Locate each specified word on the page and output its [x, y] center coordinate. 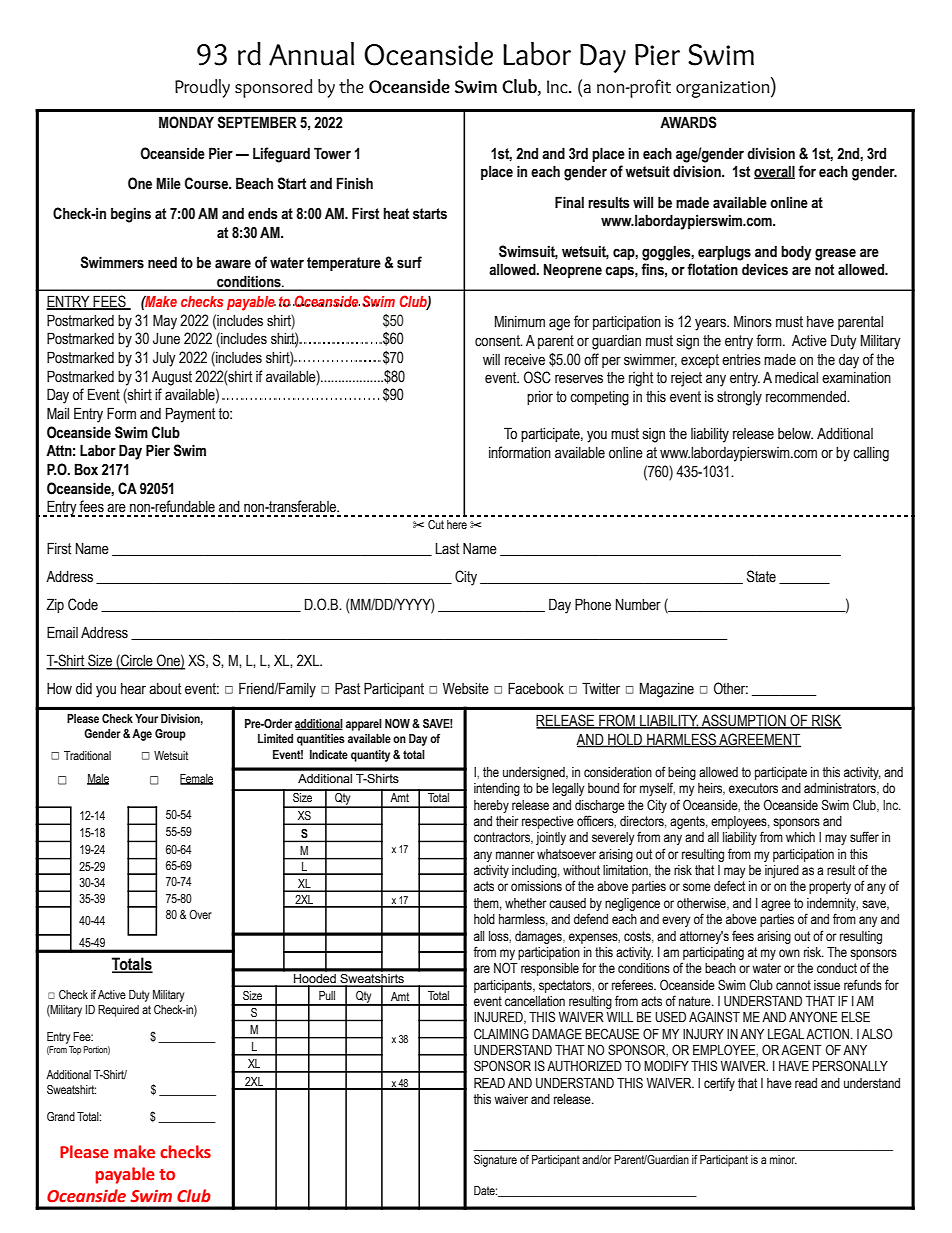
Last [447, 549]
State [761, 576]
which [800, 837]
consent [498, 341]
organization [724, 89]
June [166, 339]
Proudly [202, 88]
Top [75, 1050]
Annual [311, 54]
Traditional [87, 755]
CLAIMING [501, 1033]
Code [83, 604]
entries [741, 360]
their [507, 821]
